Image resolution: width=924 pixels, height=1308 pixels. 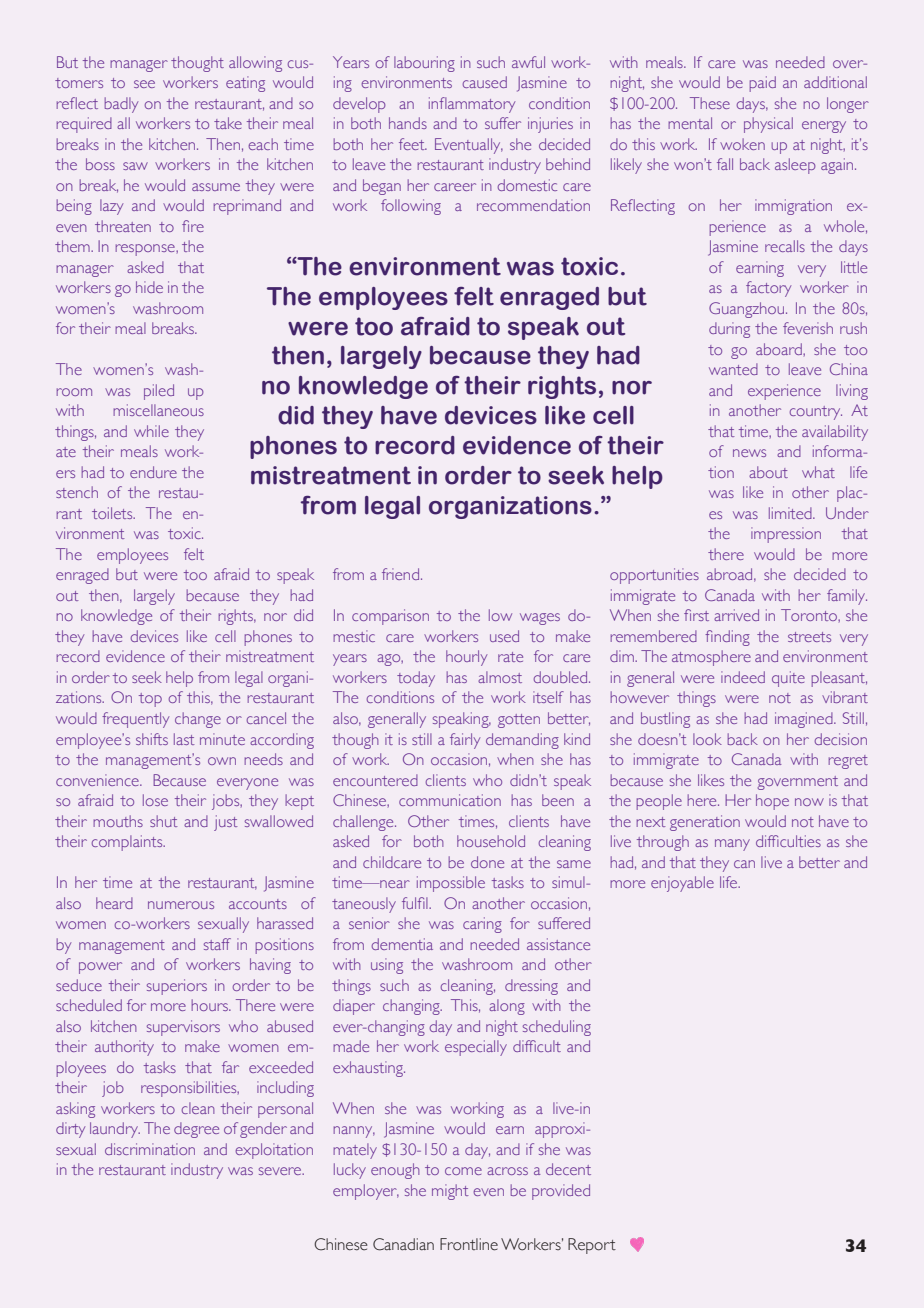 What do you see at coordinates (121, 105) in the image?
I see `badly` at bounding box center [121, 105].
